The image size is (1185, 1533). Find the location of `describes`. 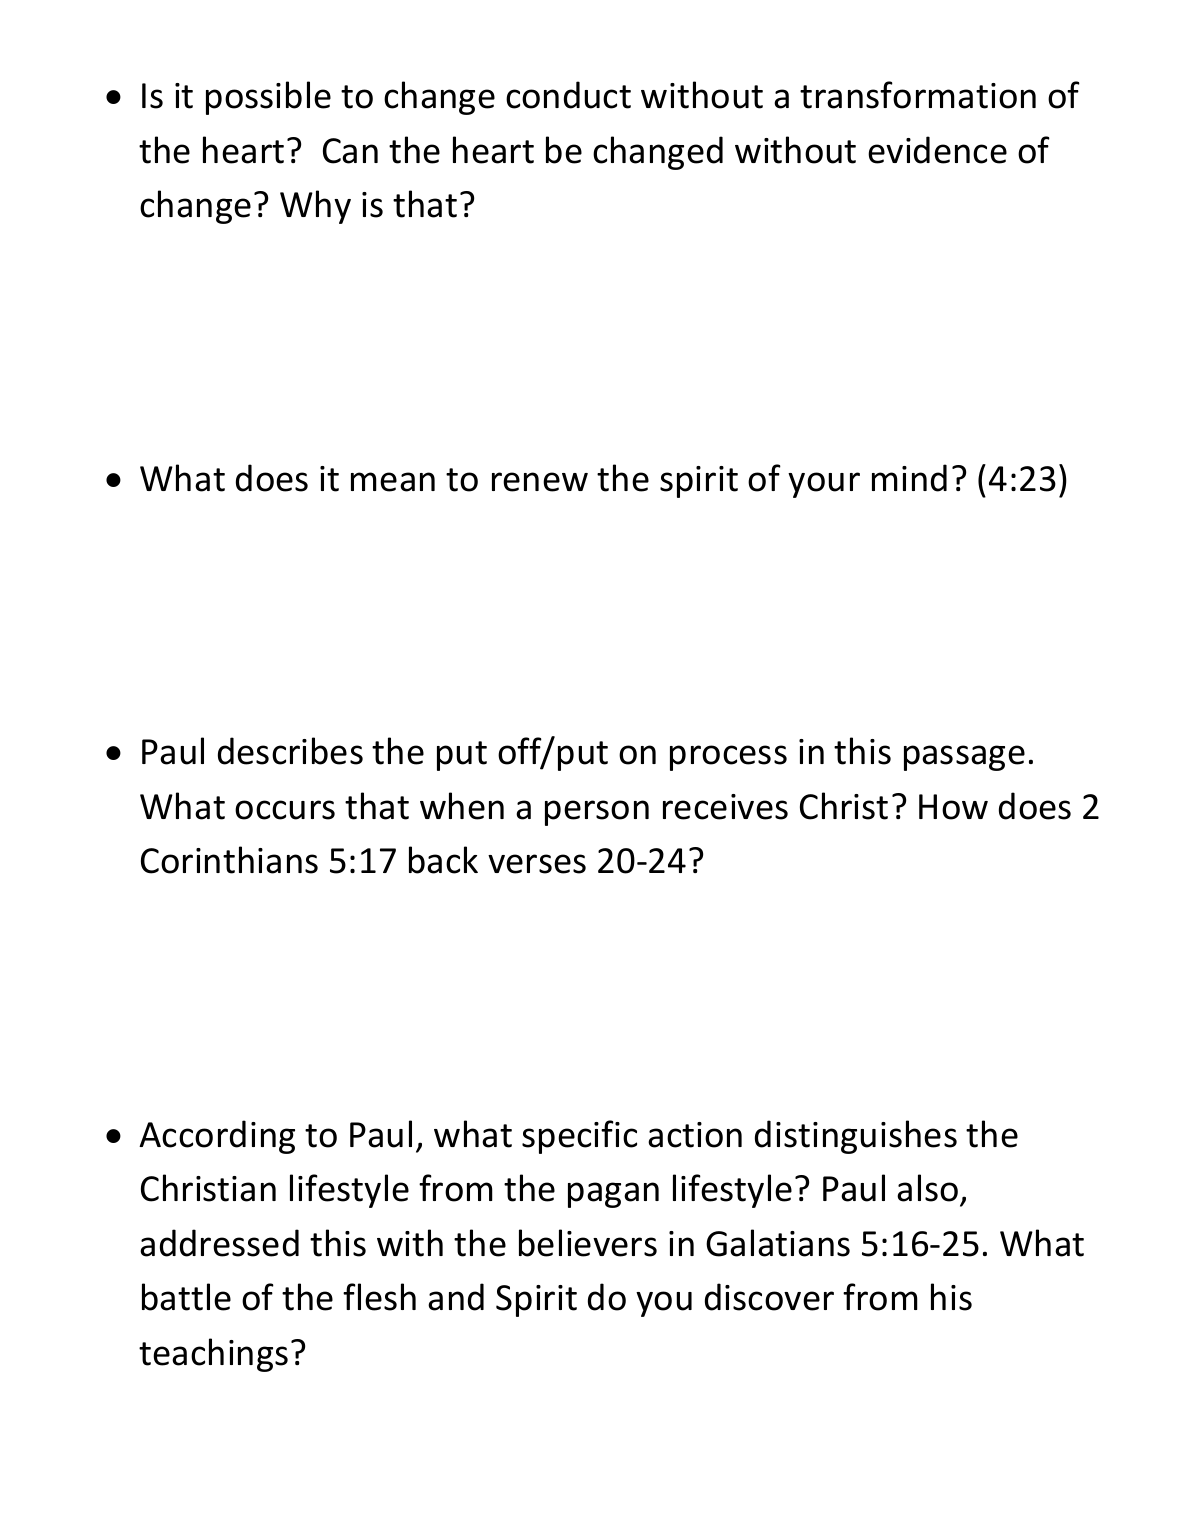

describes is located at coordinates (290, 751).
